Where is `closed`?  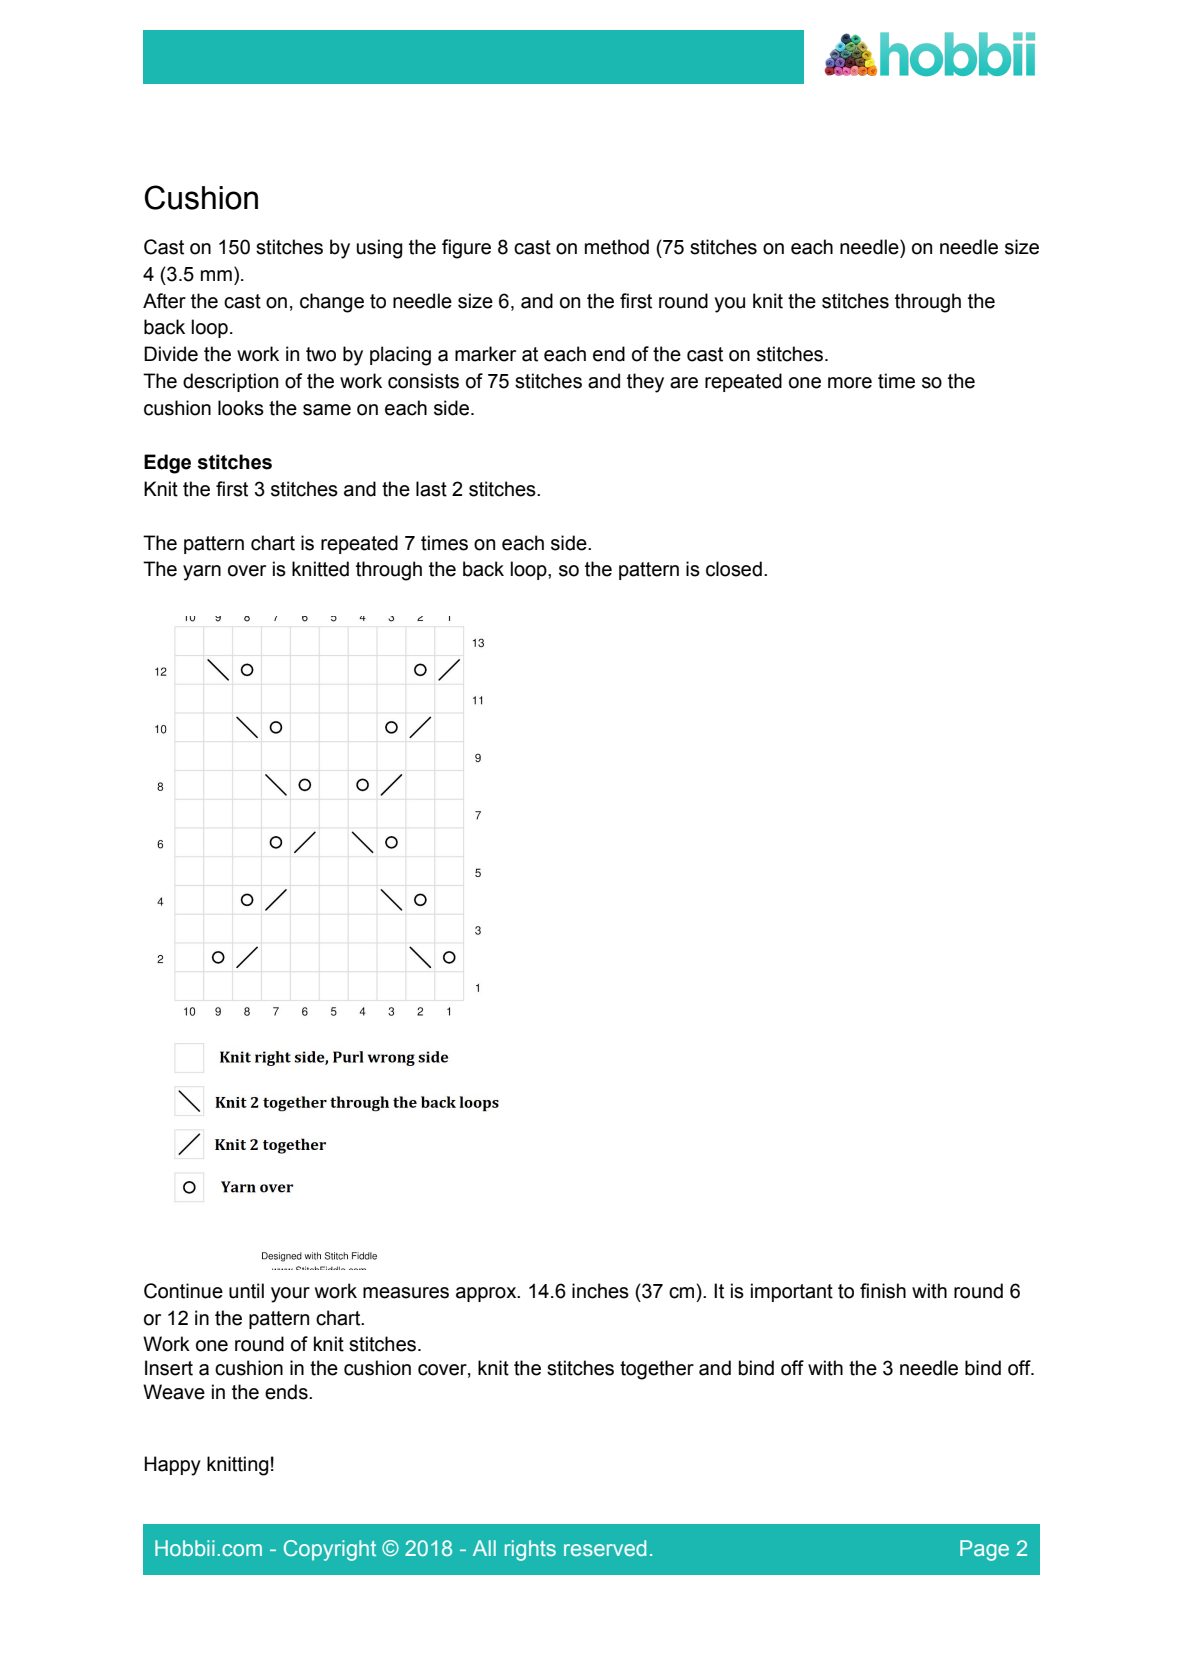
closed is located at coordinates (734, 569).
